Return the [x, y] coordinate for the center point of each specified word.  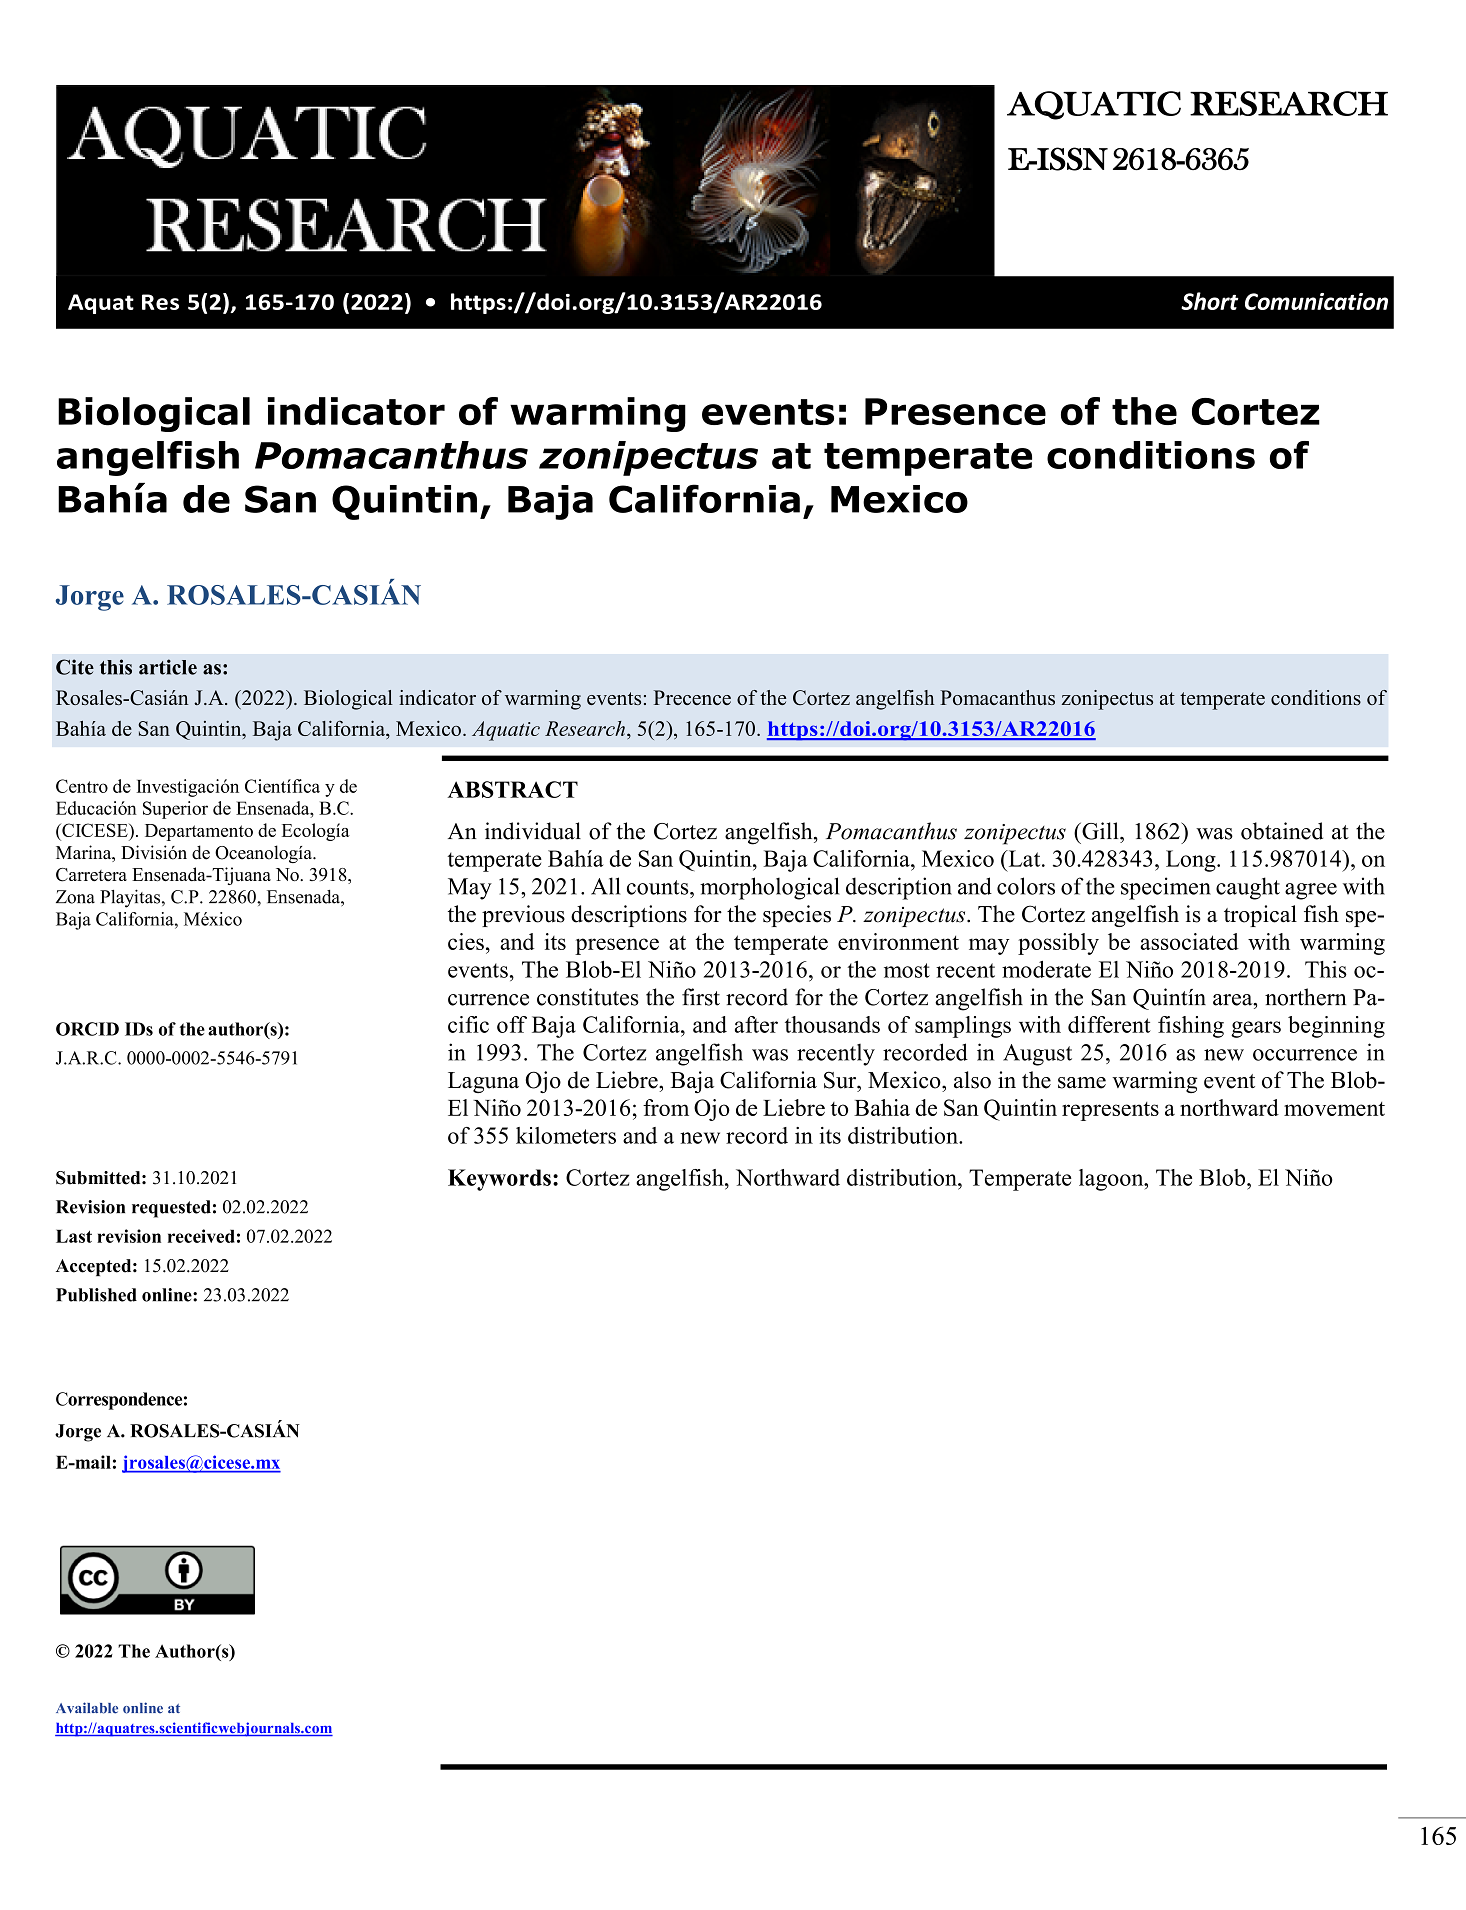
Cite [75, 667]
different [1109, 1024]
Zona [75, 897]
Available [87, 1708]
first [701, 997]
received [201, 1236]
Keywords [499, 1180]
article [168, 667]
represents [1110, 1111]
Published [96, 1295]
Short [1210, 301]
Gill [1100, 831]
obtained [1282, 831]
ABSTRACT [512, 789]
